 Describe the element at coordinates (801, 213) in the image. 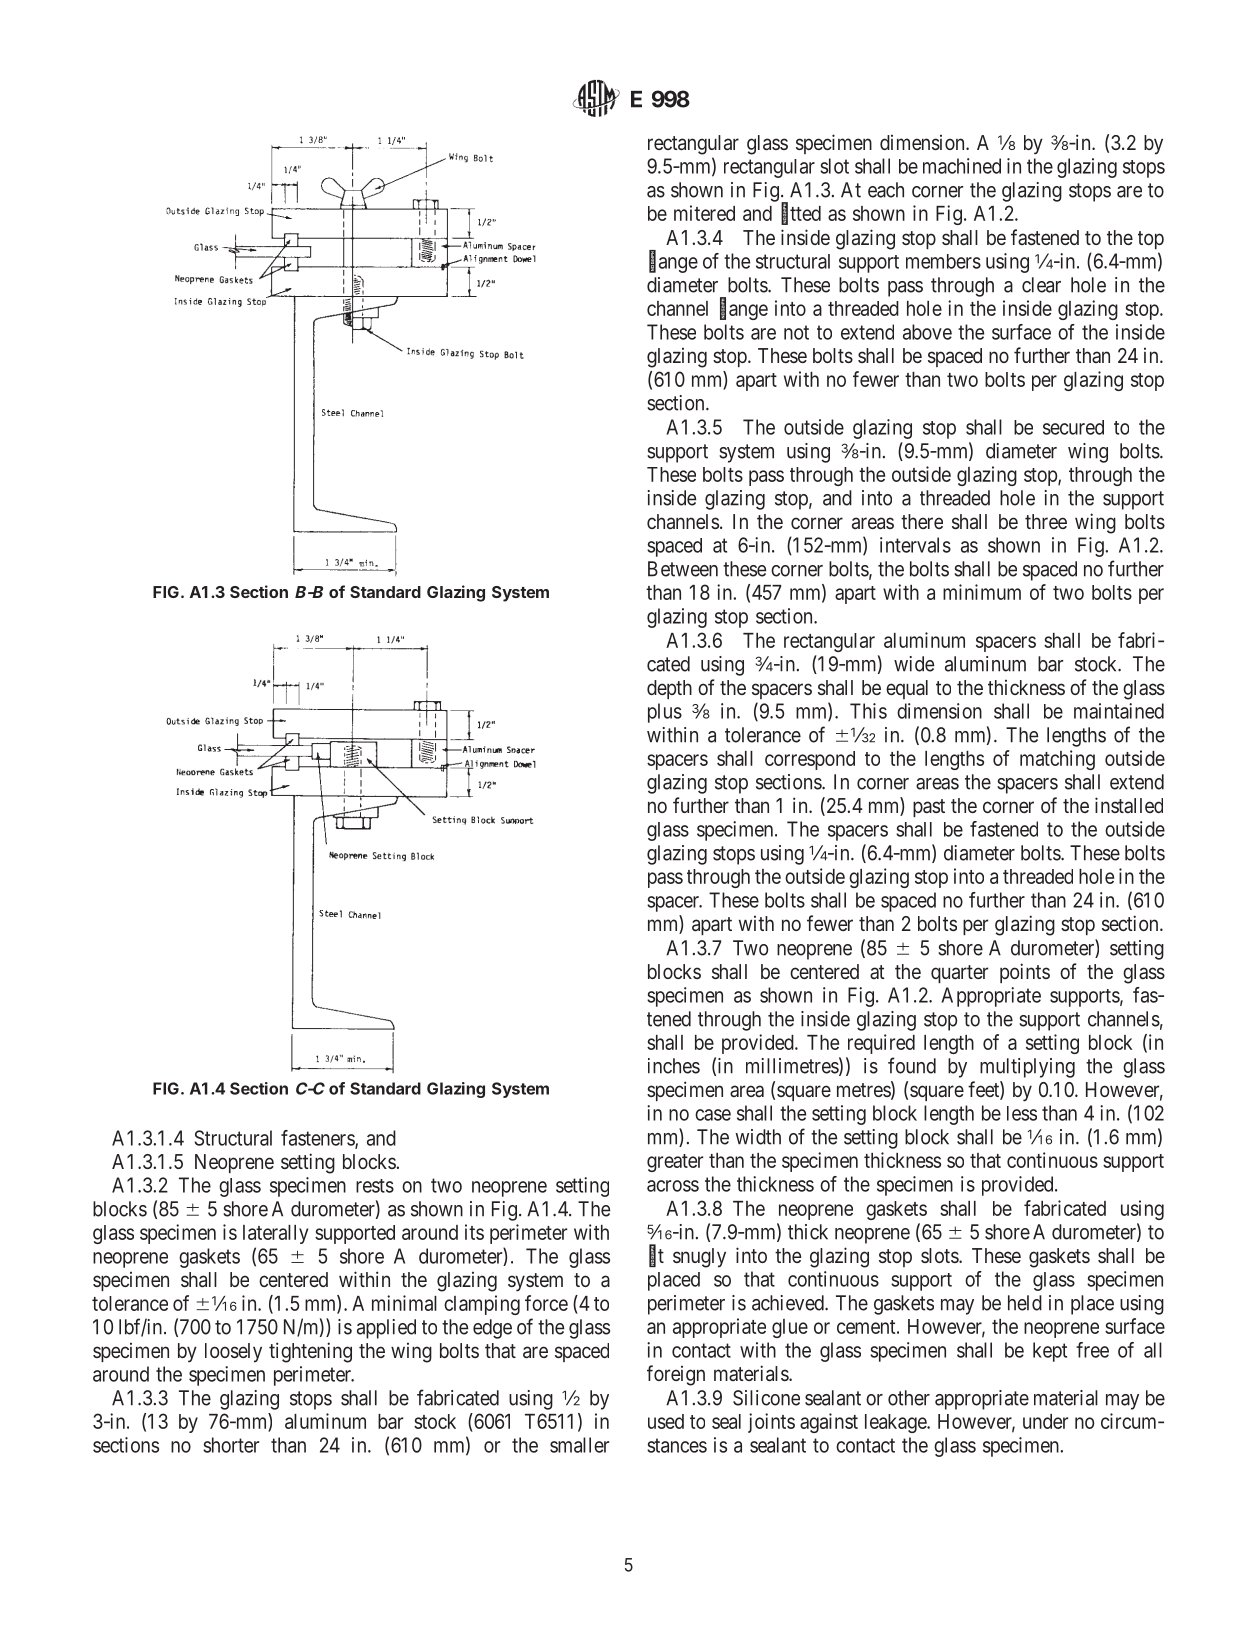

I see `fitted` at that location.
